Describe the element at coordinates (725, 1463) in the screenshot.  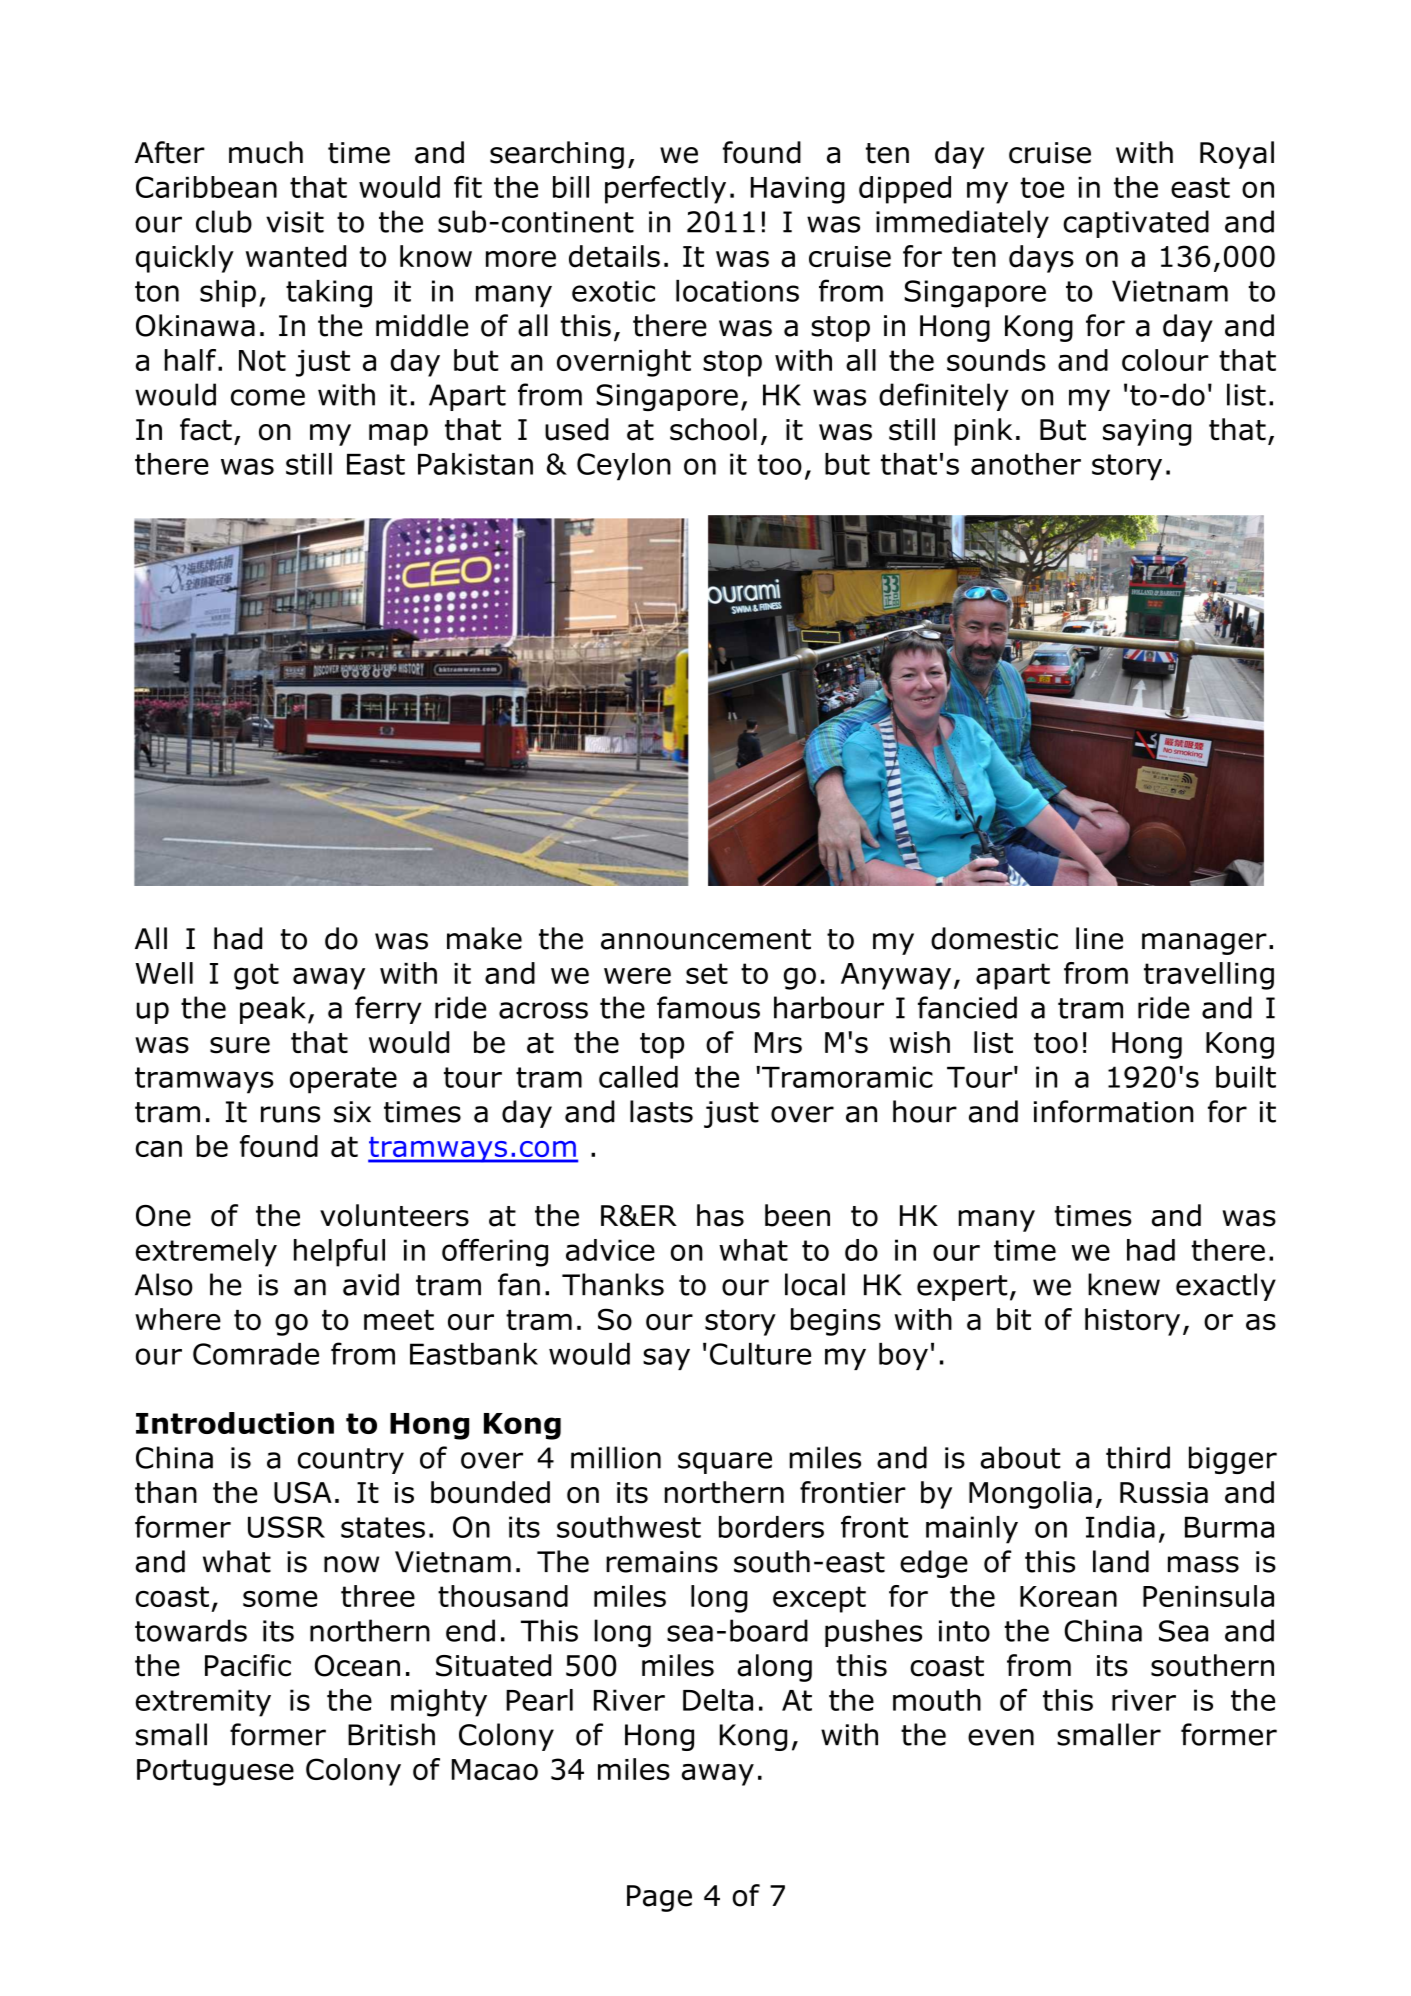
I see `square` at that location.
